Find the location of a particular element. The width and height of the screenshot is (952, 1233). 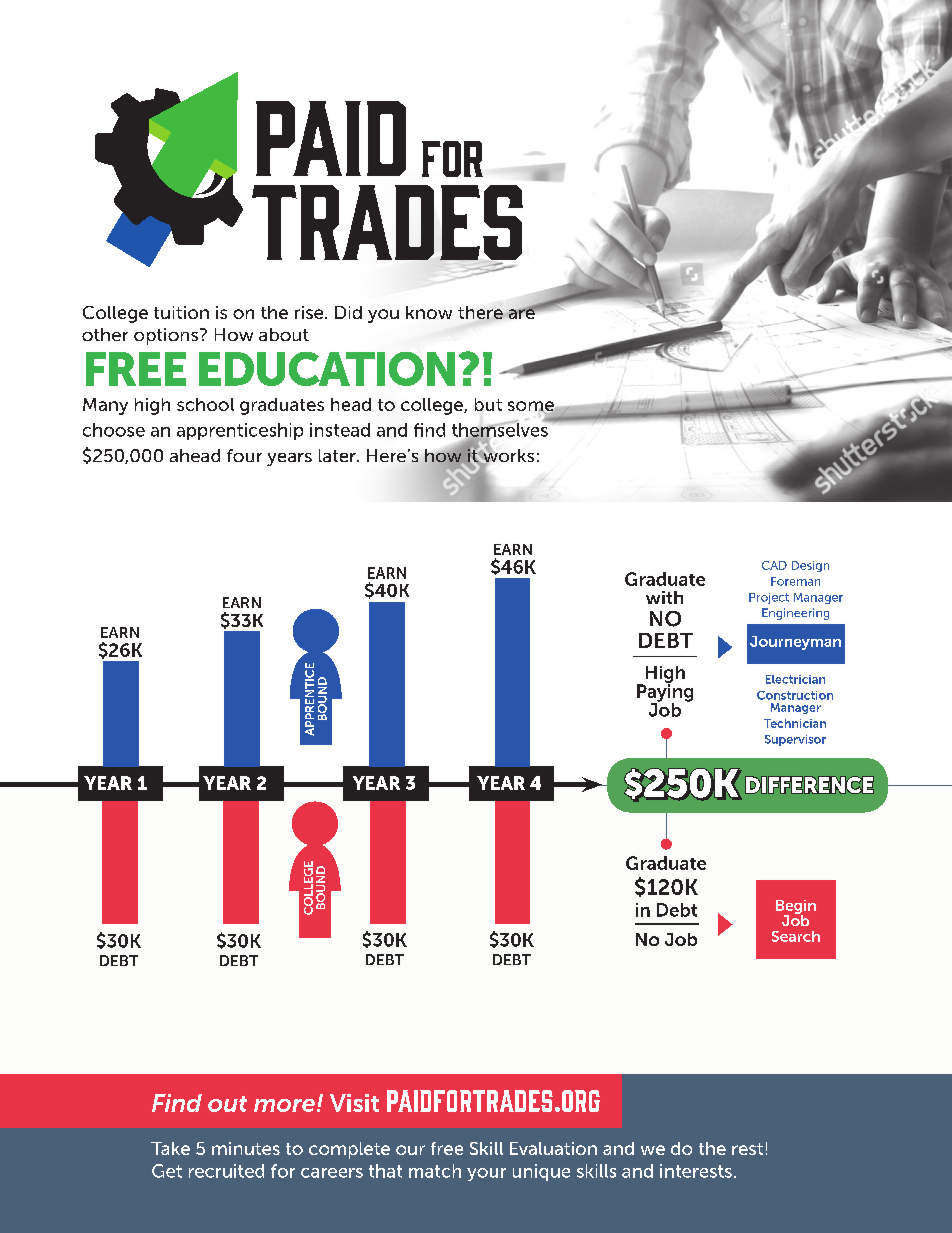

Project is located at coordinates (769, 598).
